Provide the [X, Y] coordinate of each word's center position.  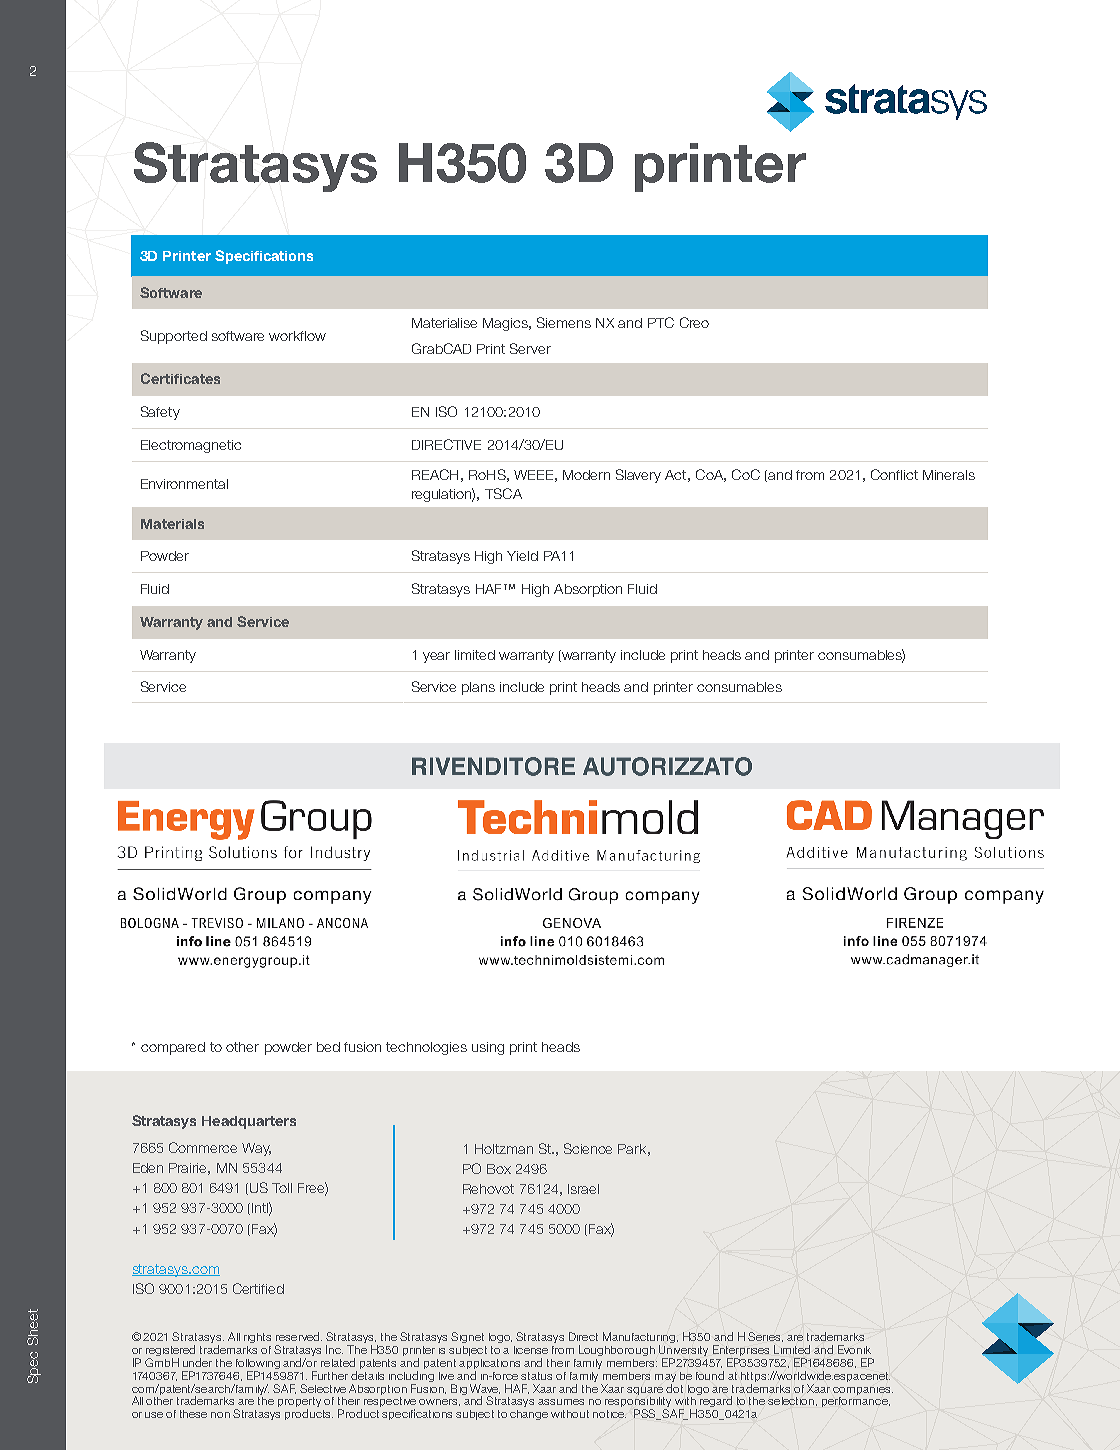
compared [173, 1048]
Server [530, 348]
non [220, 1415]
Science [588, 1148]
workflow [297, 336]
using [488, 1048]
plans [478, 688]
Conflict [894, 474]
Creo [694, 322]
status [536, 1376]
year [436, 657]
